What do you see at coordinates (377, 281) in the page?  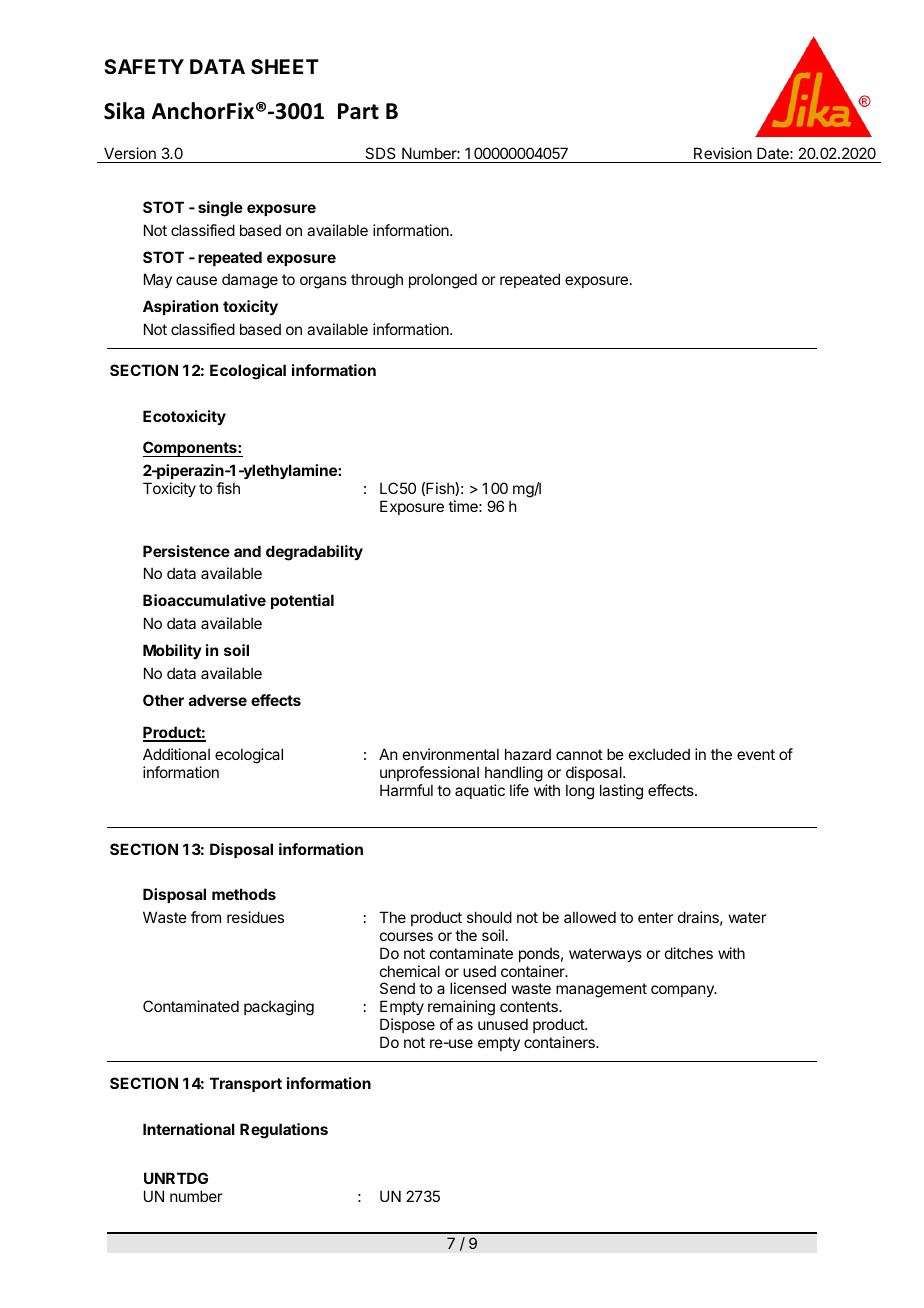 I see `through` at bounding box center [377, 281].
